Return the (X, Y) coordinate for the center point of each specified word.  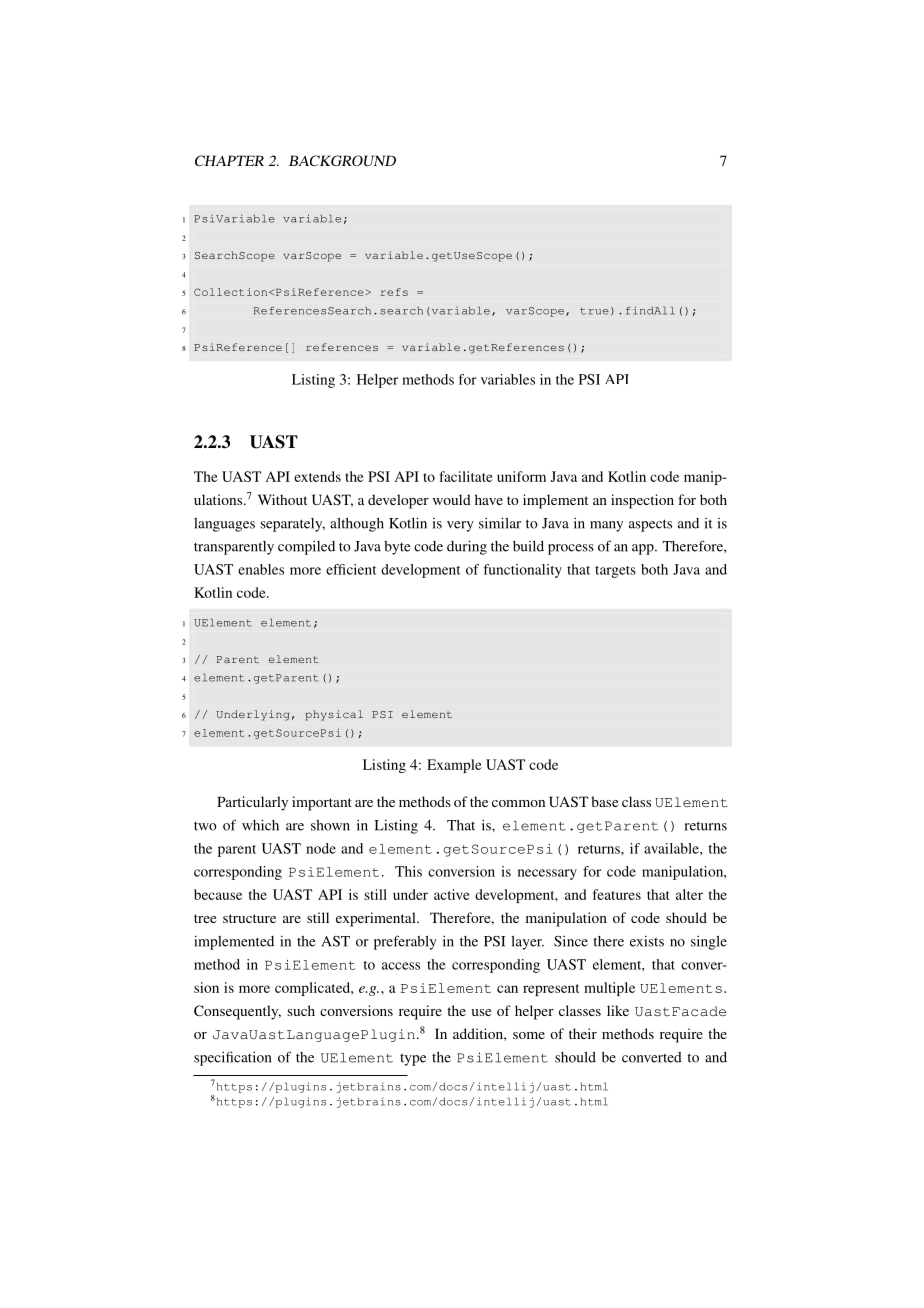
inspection (642, 501)
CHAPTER (229, 160)
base (604, 801)
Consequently (237, 1012)
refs (394, 292)
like (618, 1010)
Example (454, 766)
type (413, 1059)
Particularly (252, 803)
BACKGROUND (342, 160)
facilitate (466, 476)
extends (317, 476)
